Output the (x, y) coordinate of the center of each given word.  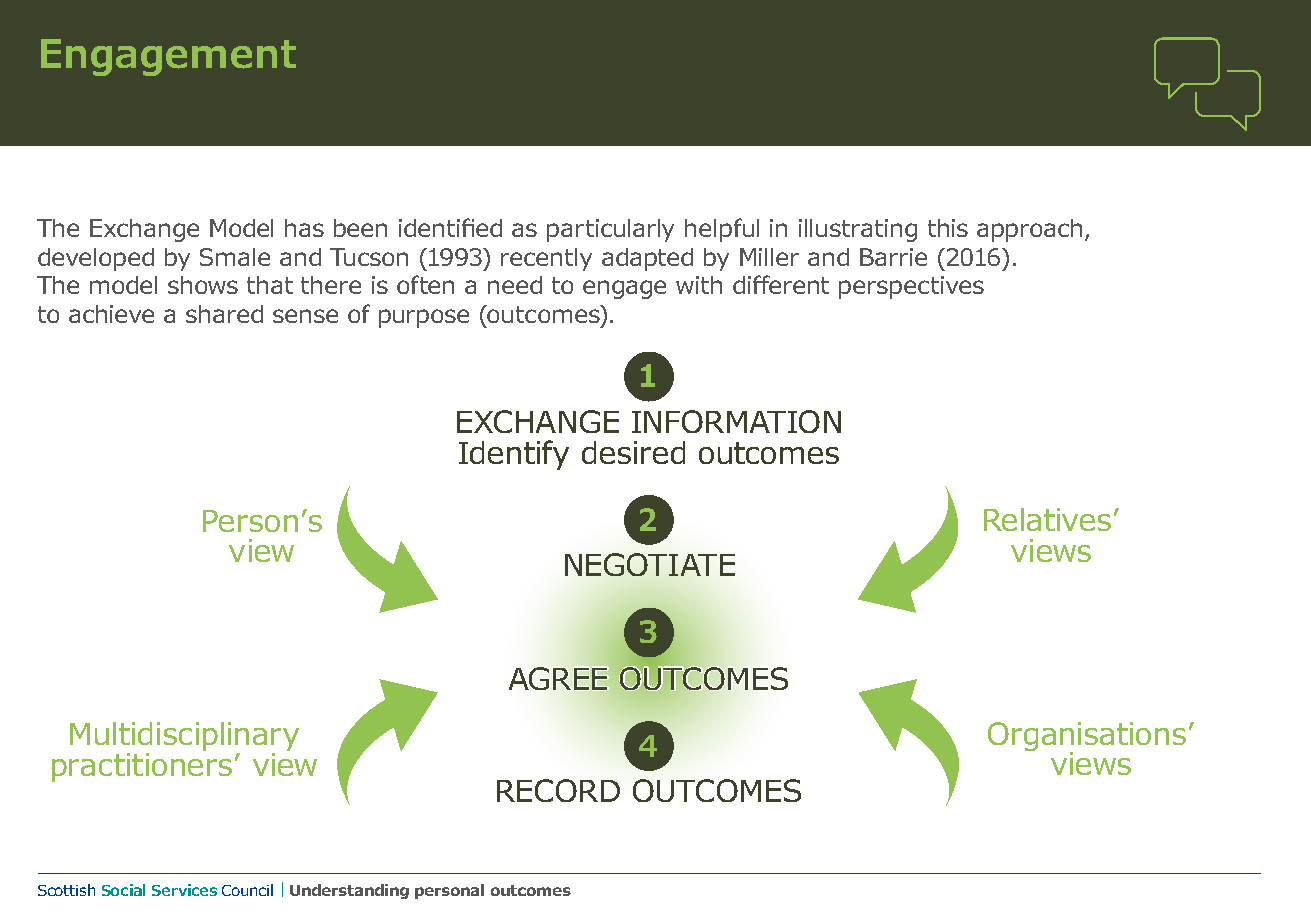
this (948, 228)
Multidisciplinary (184, 736)
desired (633, 452)
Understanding (349, 891)
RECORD (558, 790)
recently (546, 259)
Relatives (1047, 519)
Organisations (1087, 737)
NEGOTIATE (650, 564)
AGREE (558, 678)
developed (96, 259)
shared (224, 314)
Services (184, 890)
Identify (514, 455)
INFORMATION (736, 421)
